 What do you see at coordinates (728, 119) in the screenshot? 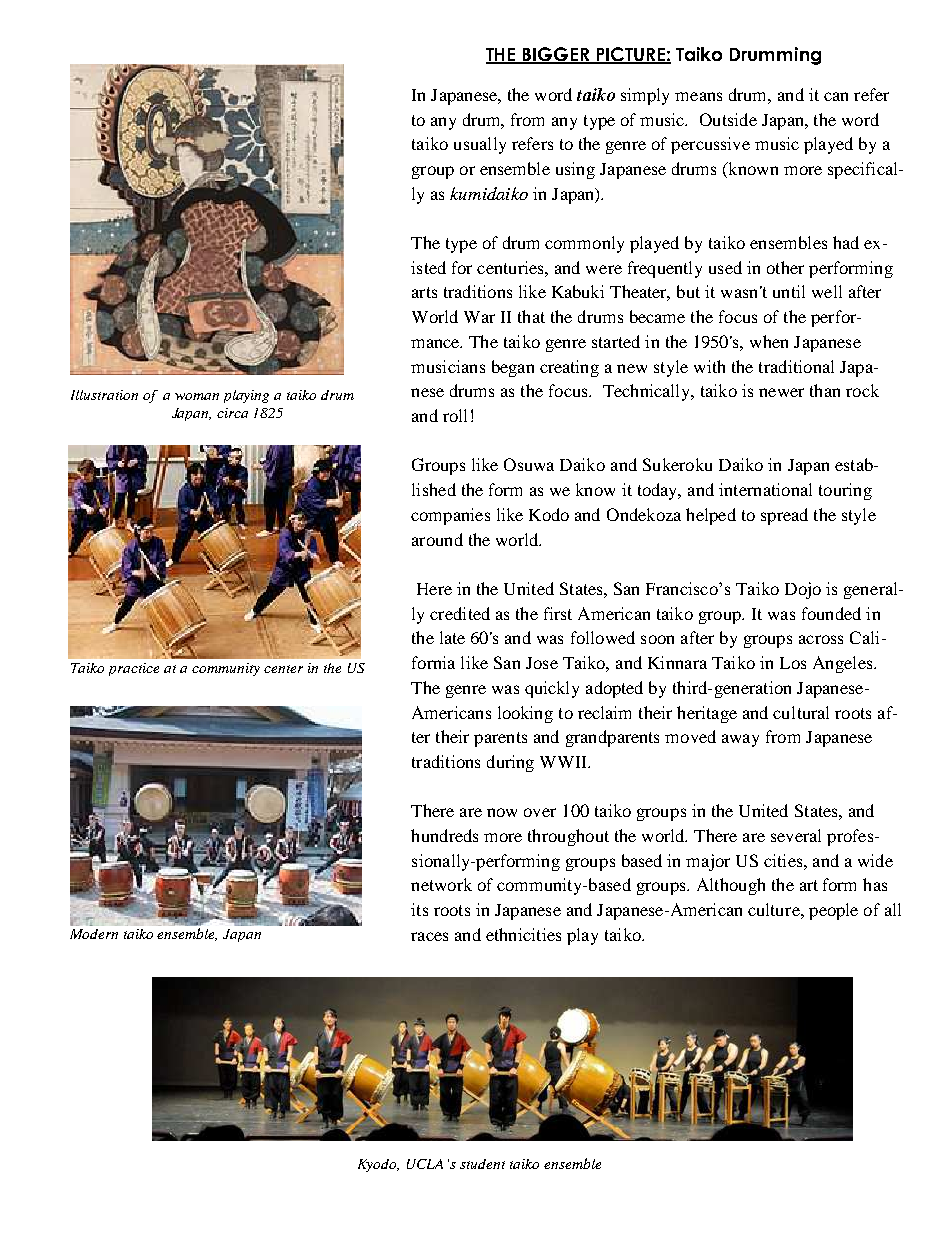
I see `Outside` at bounding box center [728, 119].
